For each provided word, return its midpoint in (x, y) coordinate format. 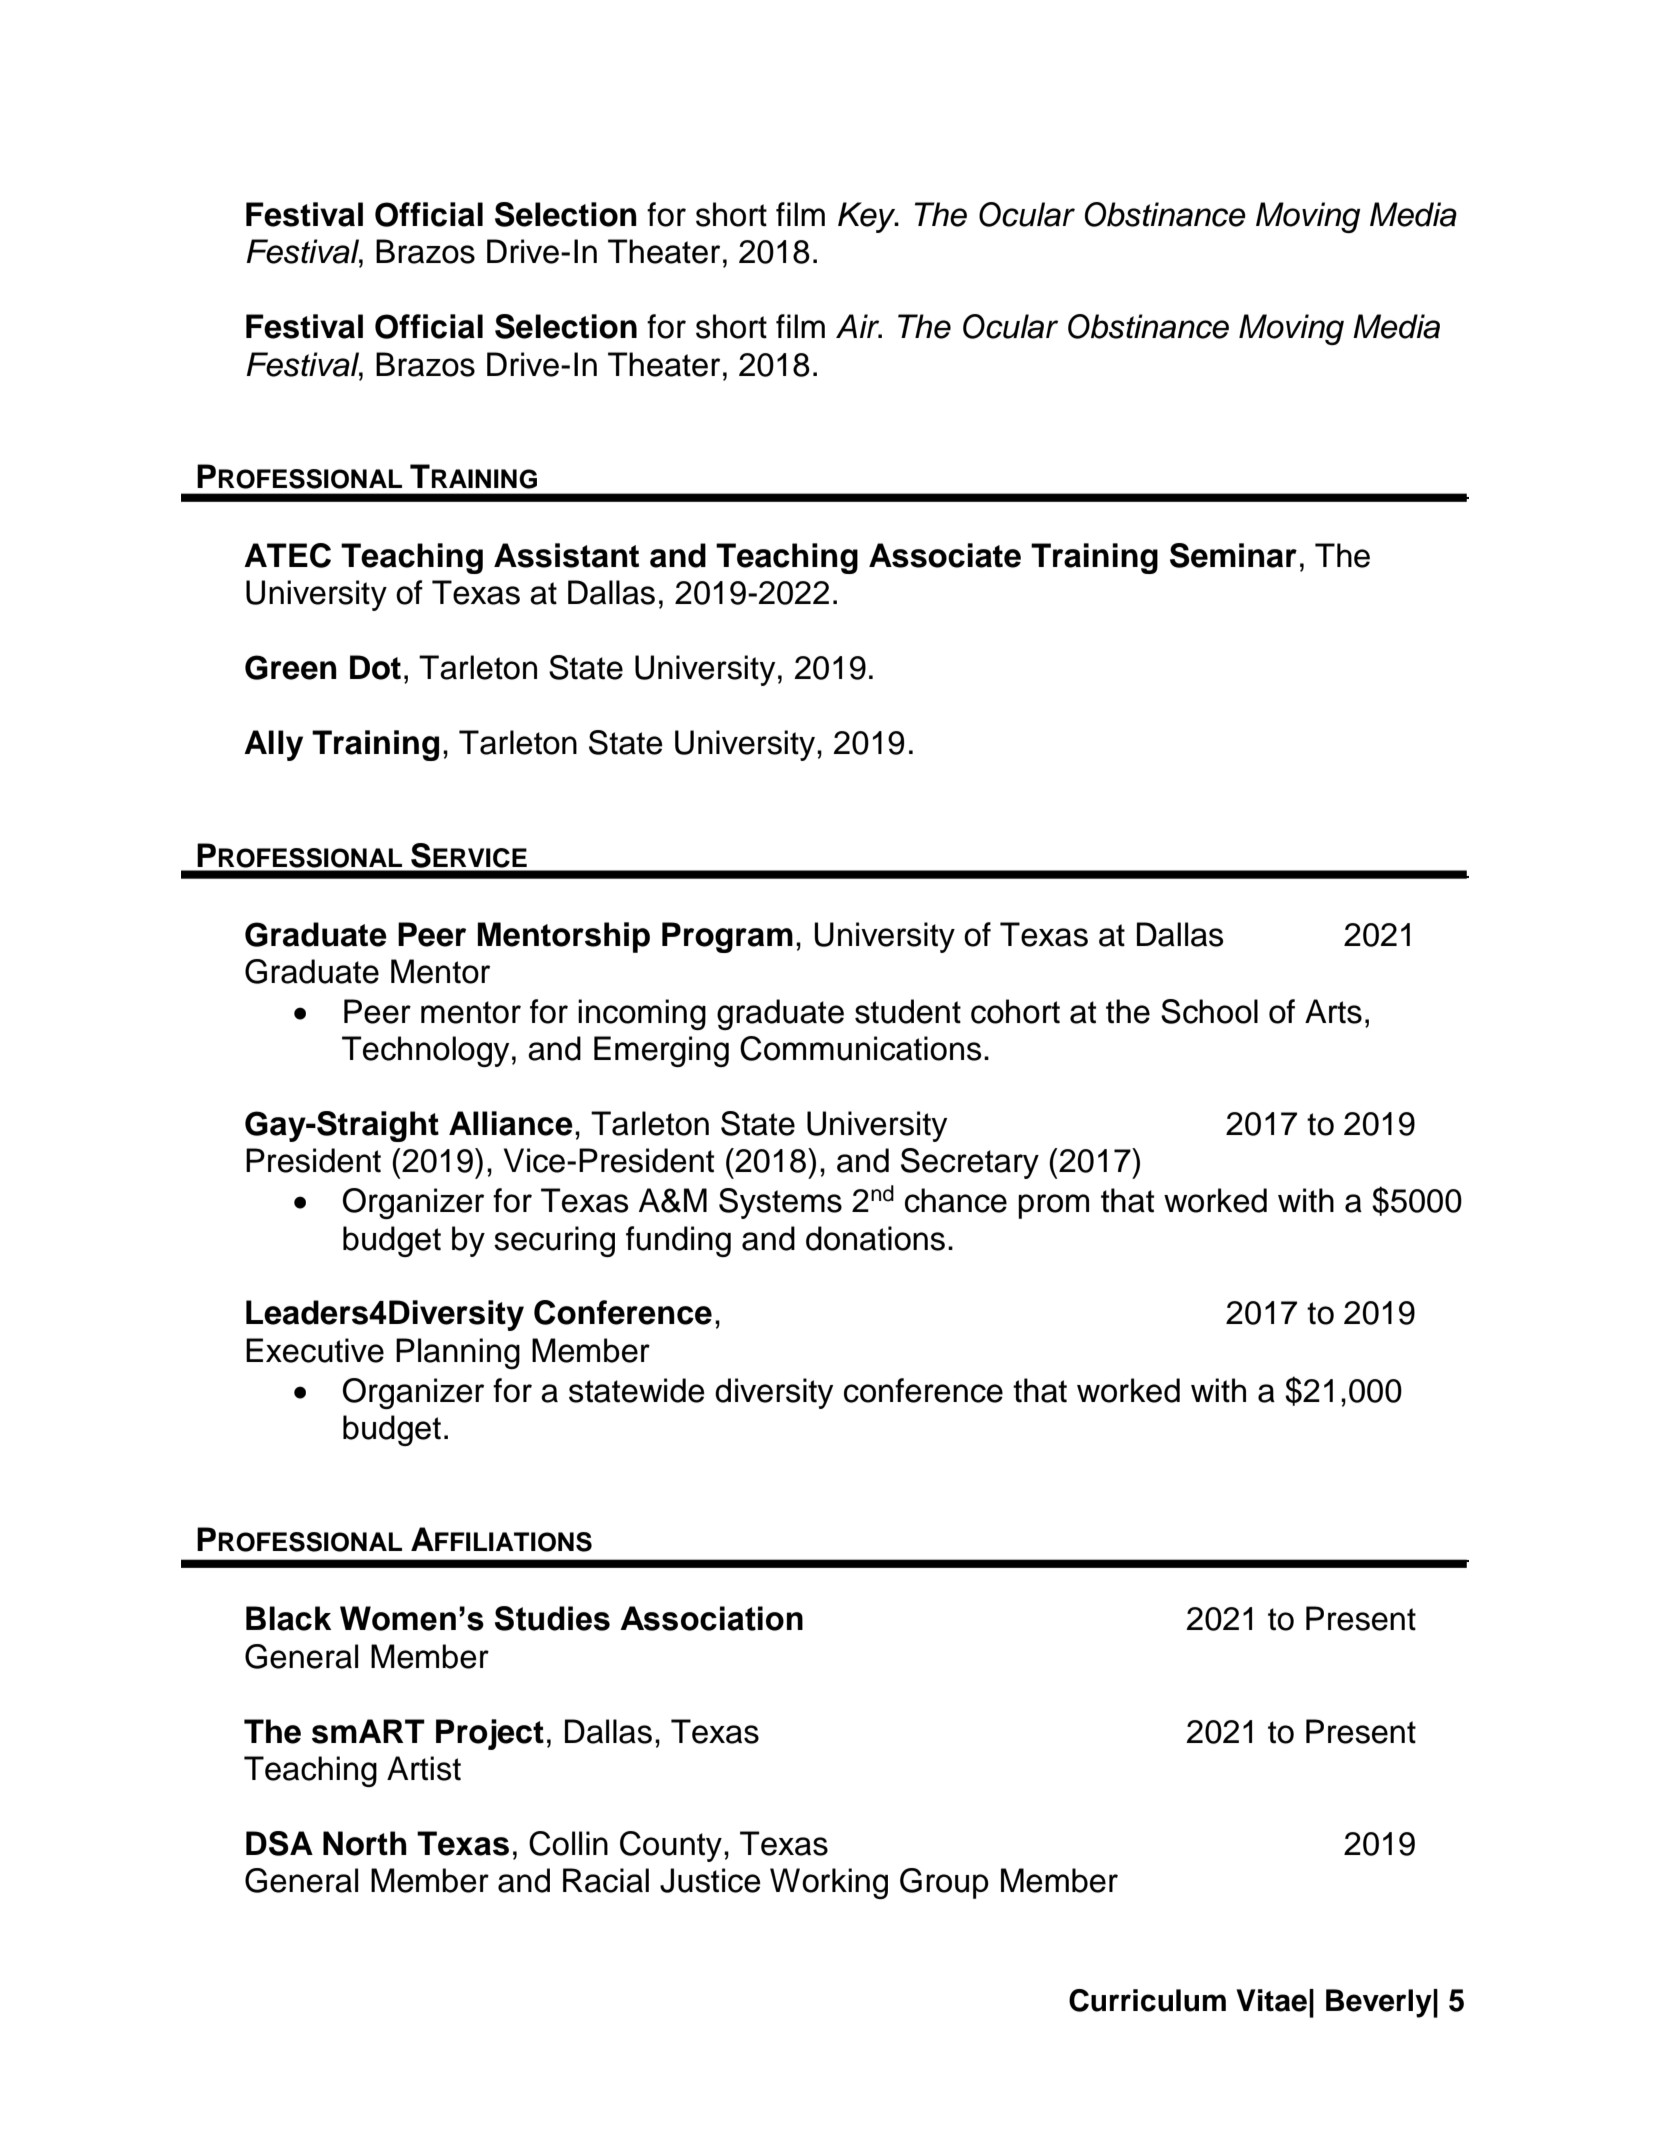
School (1209, 1011)
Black (288, 1618)
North (365, 1843)
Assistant (566, 555)
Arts (1333, 1011)
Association (711, 1618)
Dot (375, 667)
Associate (945, 555)
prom (1053, 1206)
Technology (425, 1051)
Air (859, 326)
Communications (861, 1048)
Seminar (1233, 555)
